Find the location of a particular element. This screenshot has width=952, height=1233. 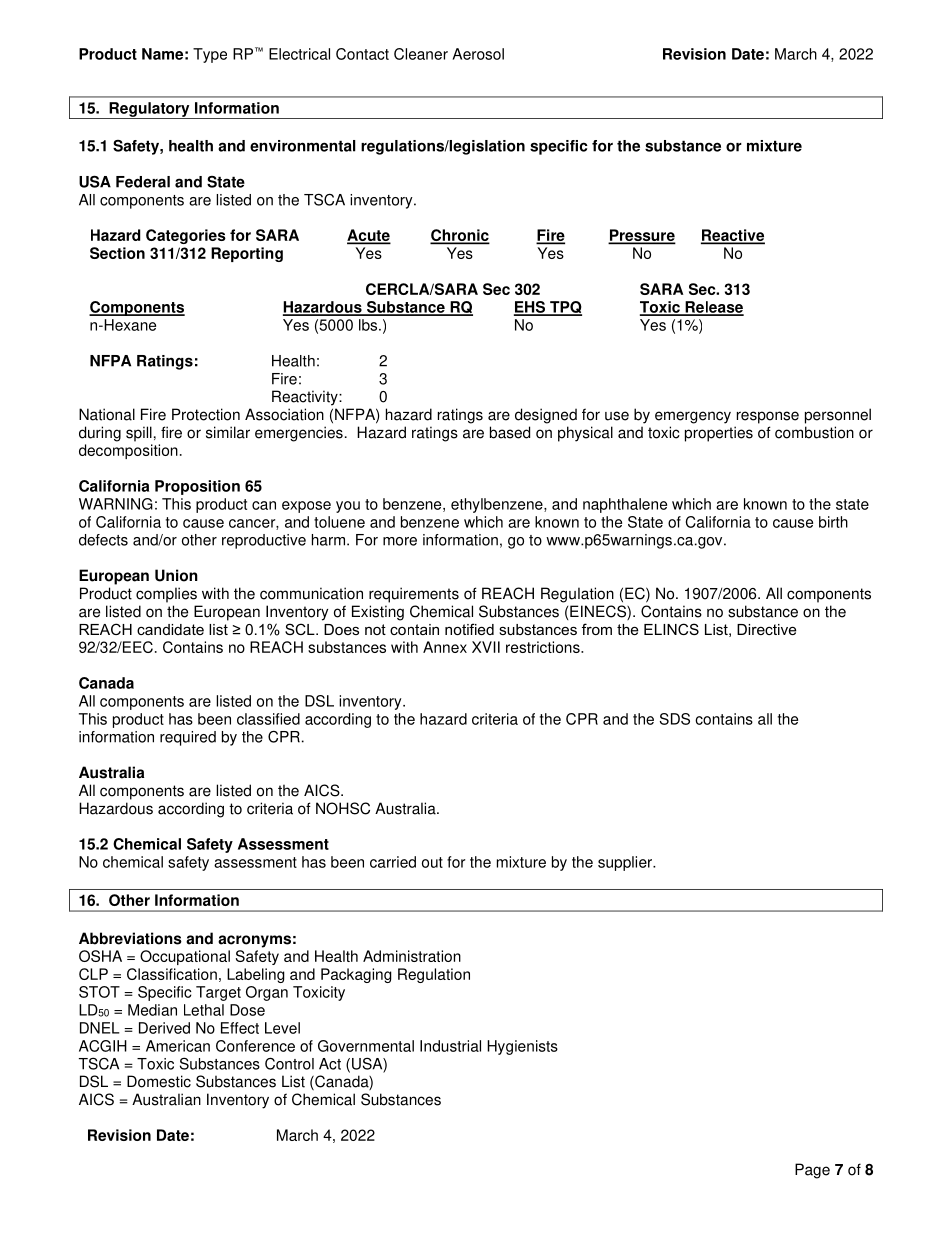

Directive is located at coordinates (767, 629).
